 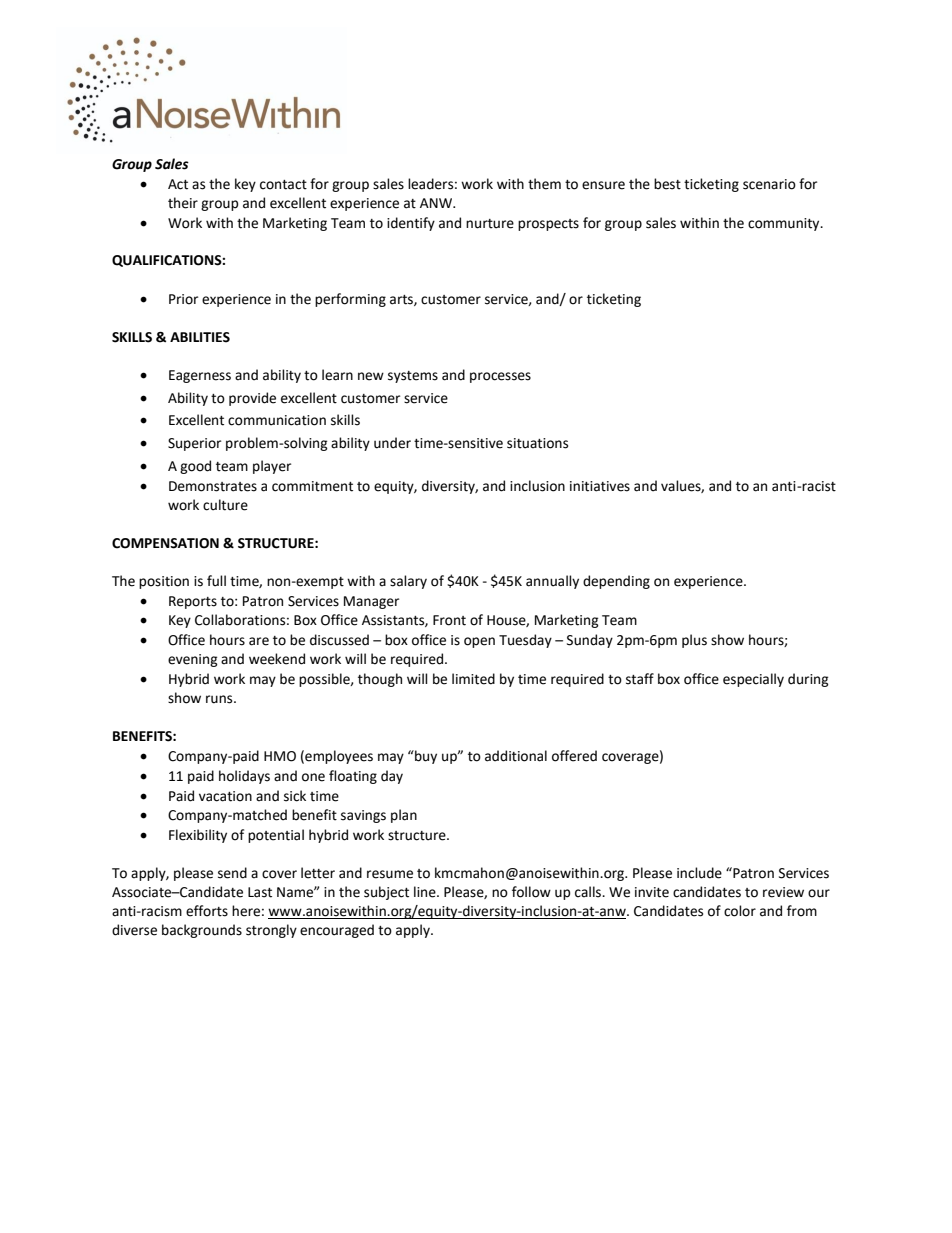 What do you see at coordinates (216, 581) in the document?
I see `full` at bounding box center [216, 581].
